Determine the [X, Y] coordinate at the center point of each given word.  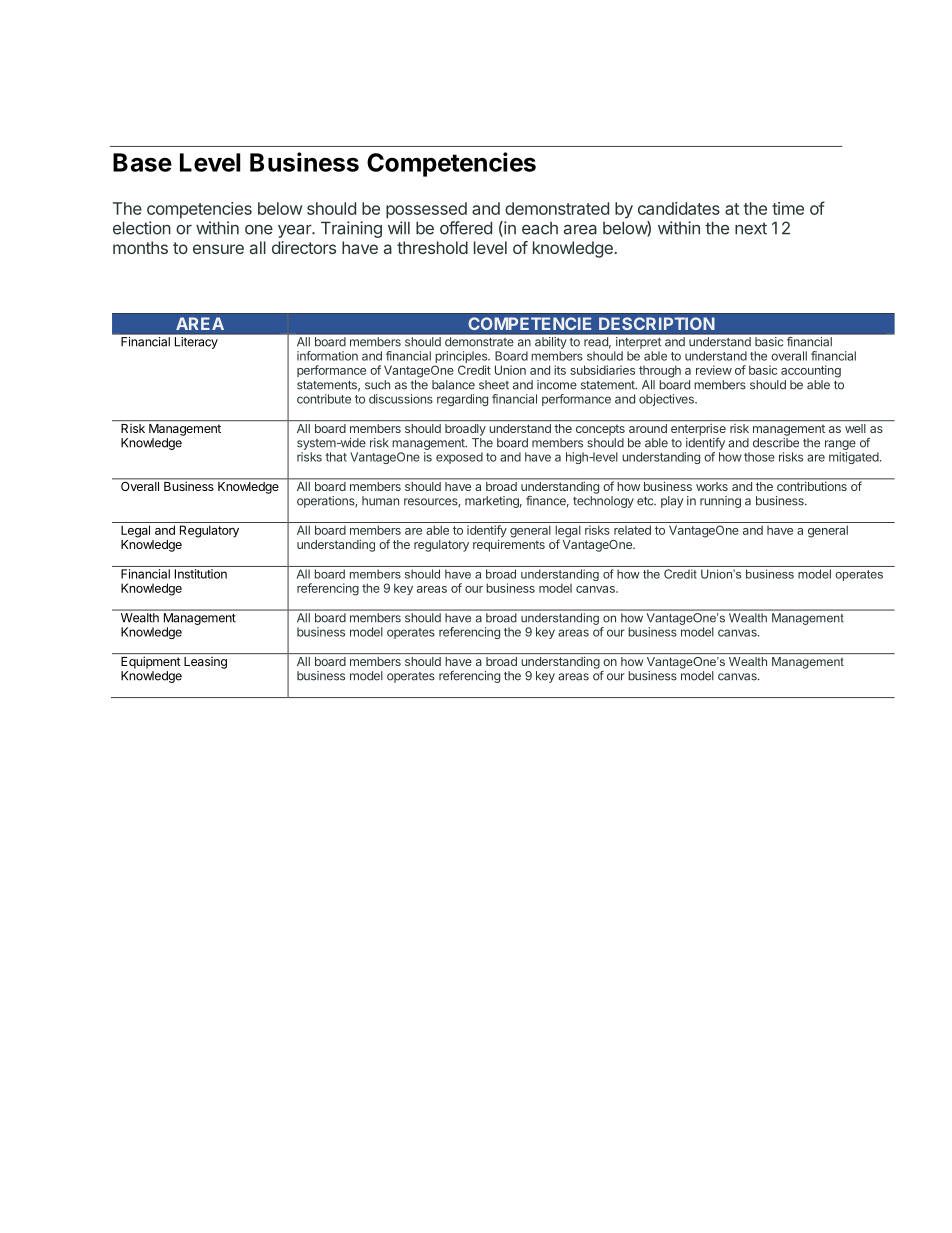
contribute [324, 399]
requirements [509, 544]
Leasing [205, 663]
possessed [426, 210]
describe [776, 443]
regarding [462, 400]
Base [142, 162]
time [788, 208]
